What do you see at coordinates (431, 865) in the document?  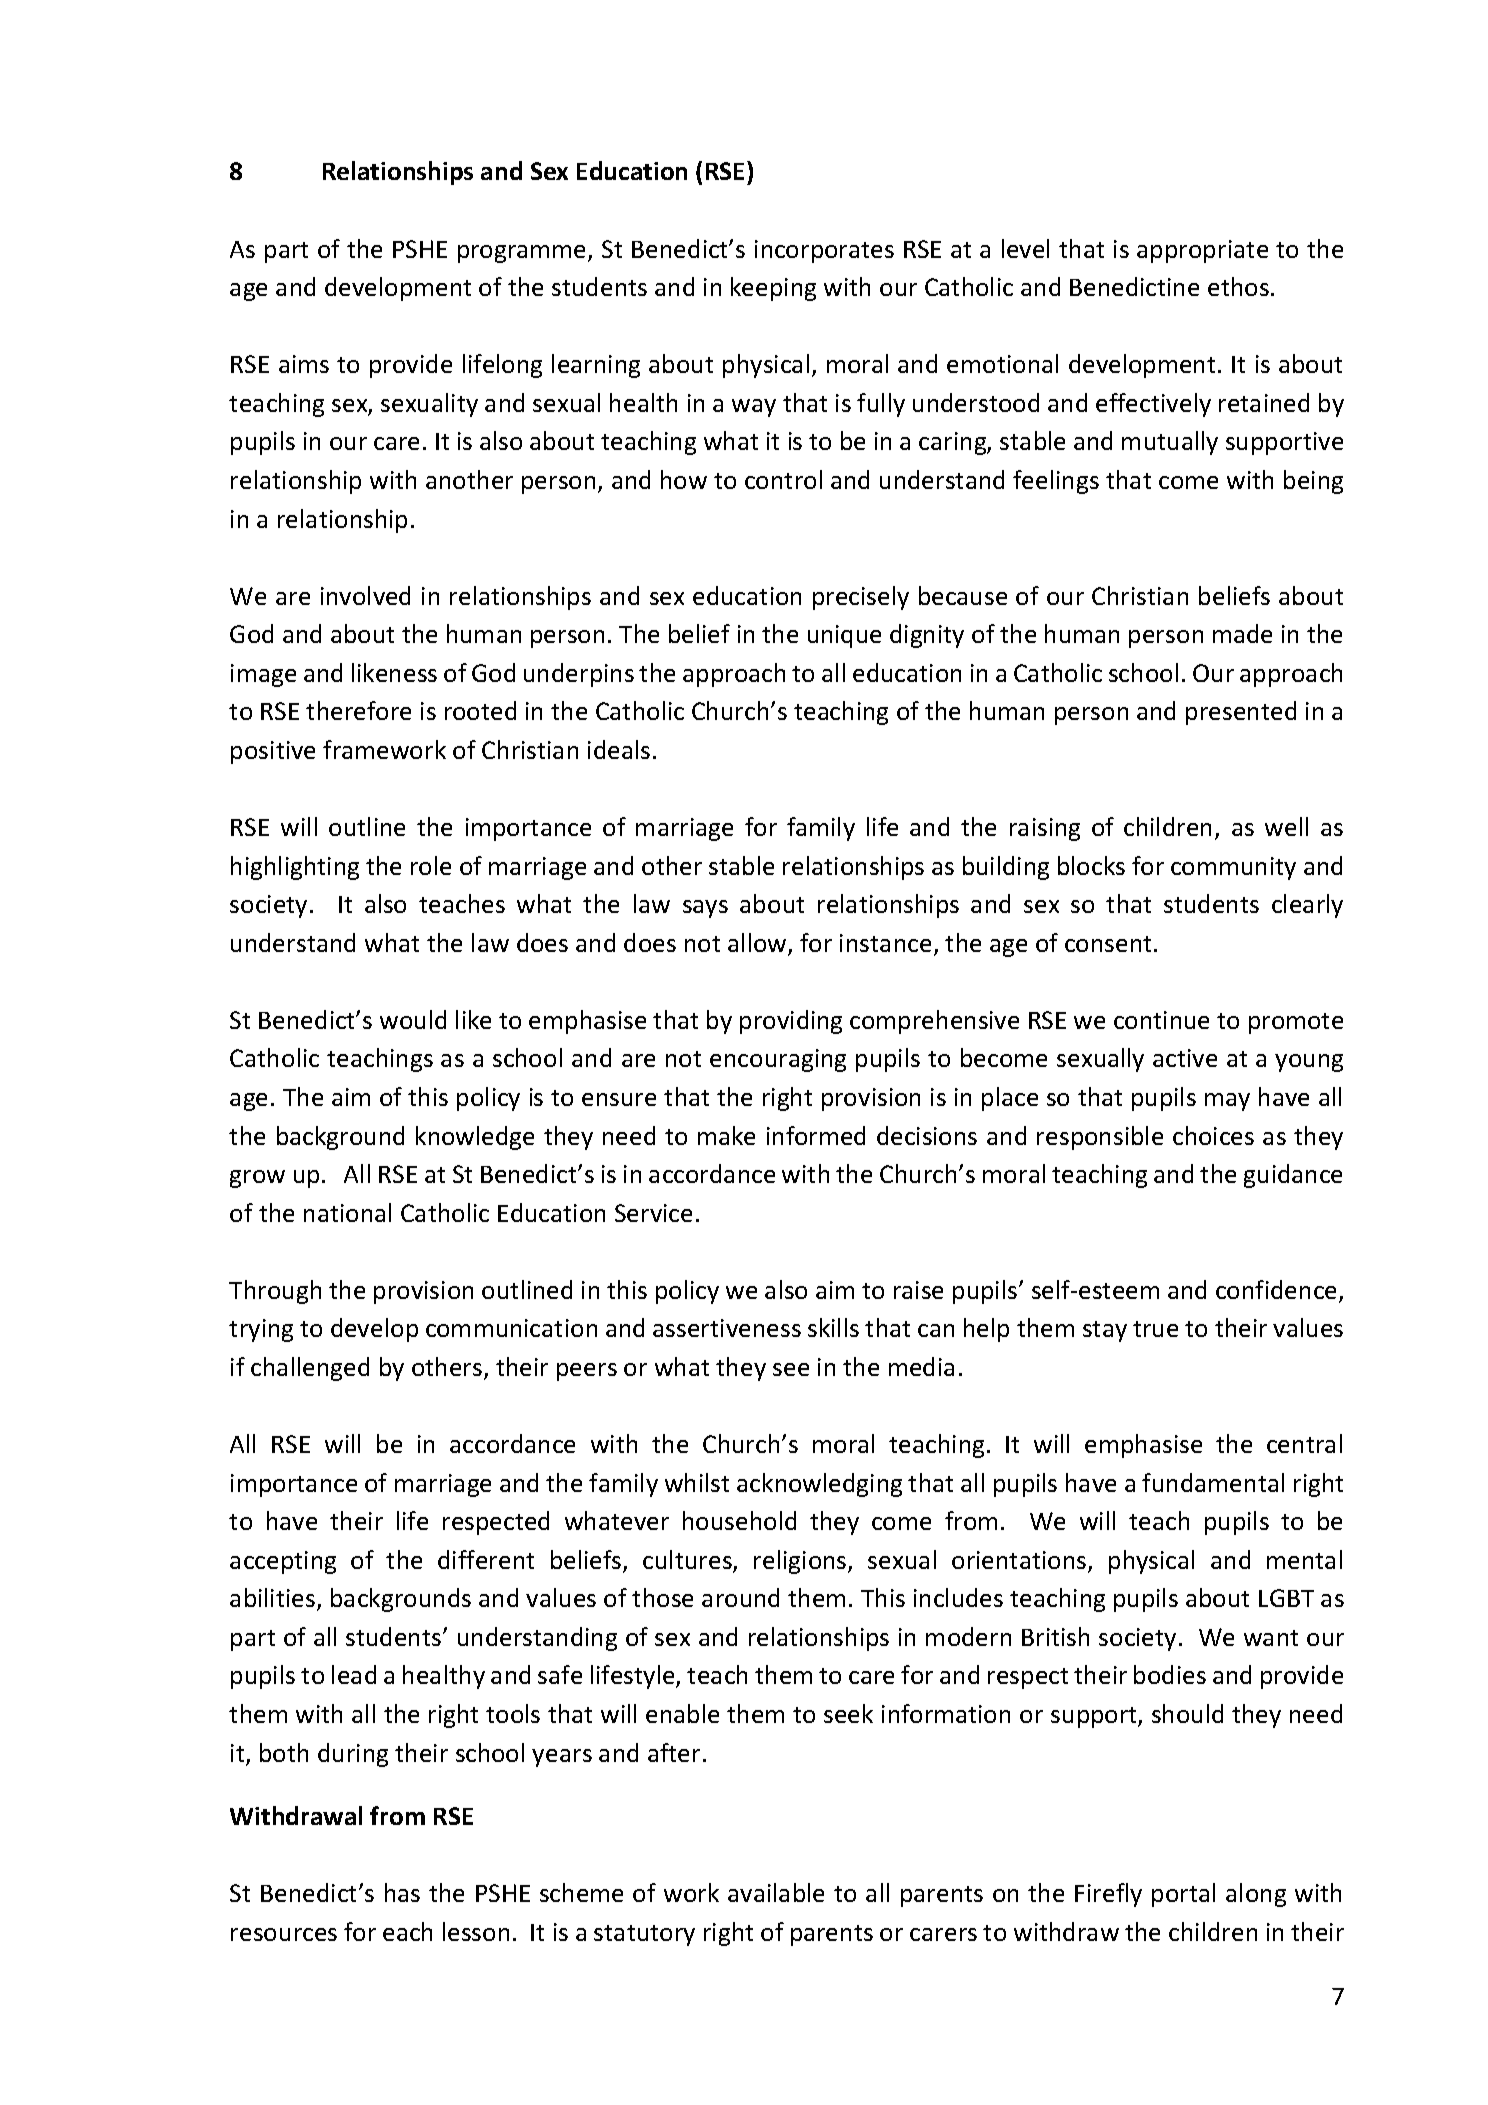 I see `role` at bounding box center [431, 865].
